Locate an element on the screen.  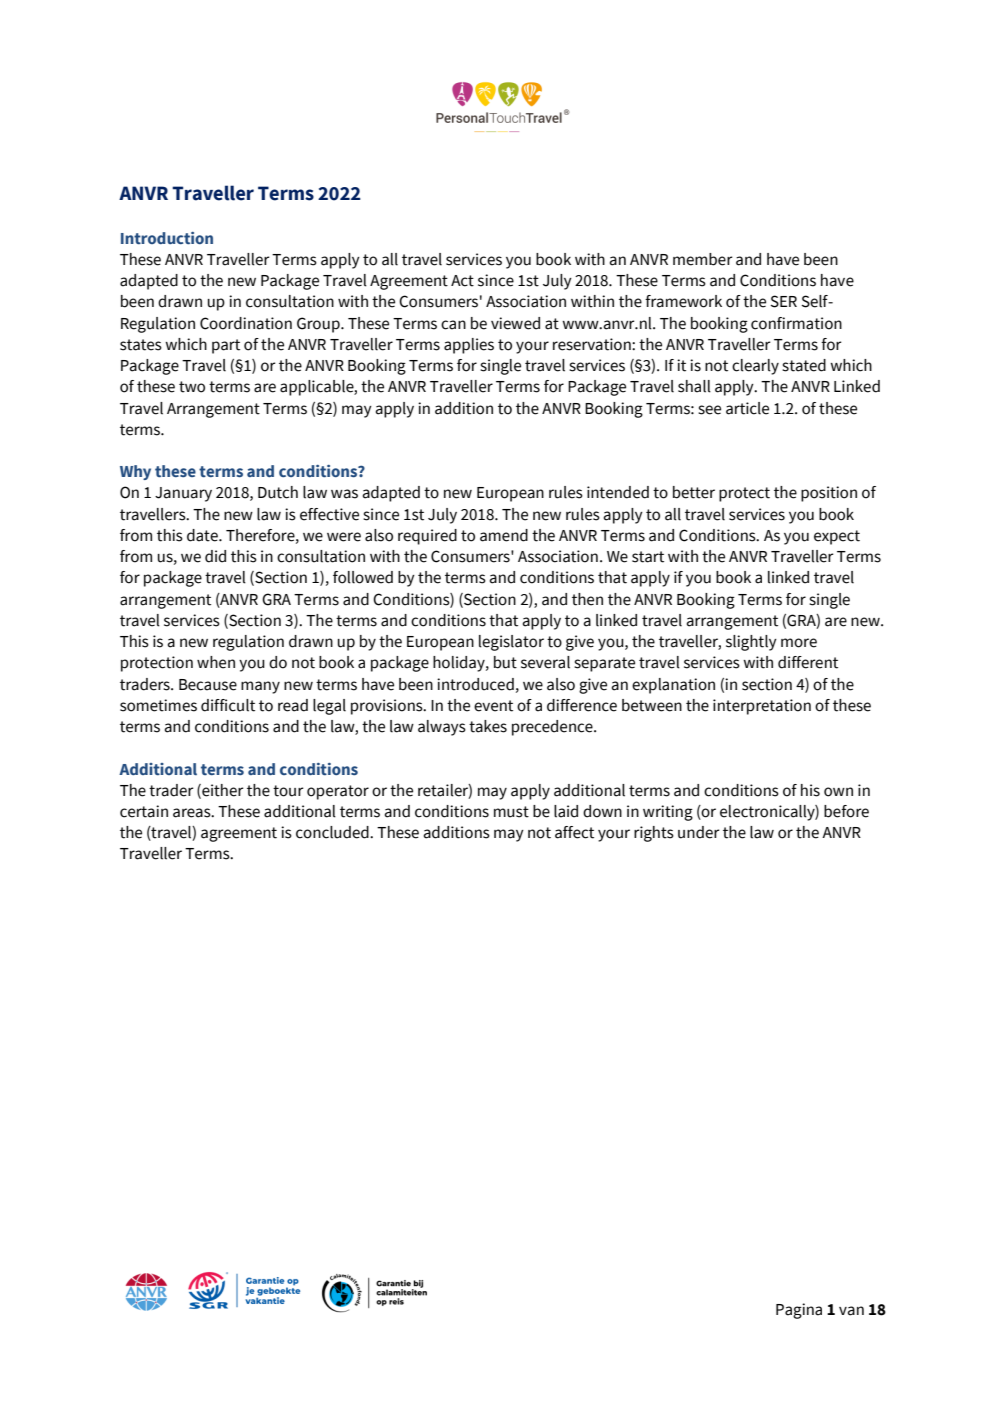
interpretation is located at coordinates (762, 707).
